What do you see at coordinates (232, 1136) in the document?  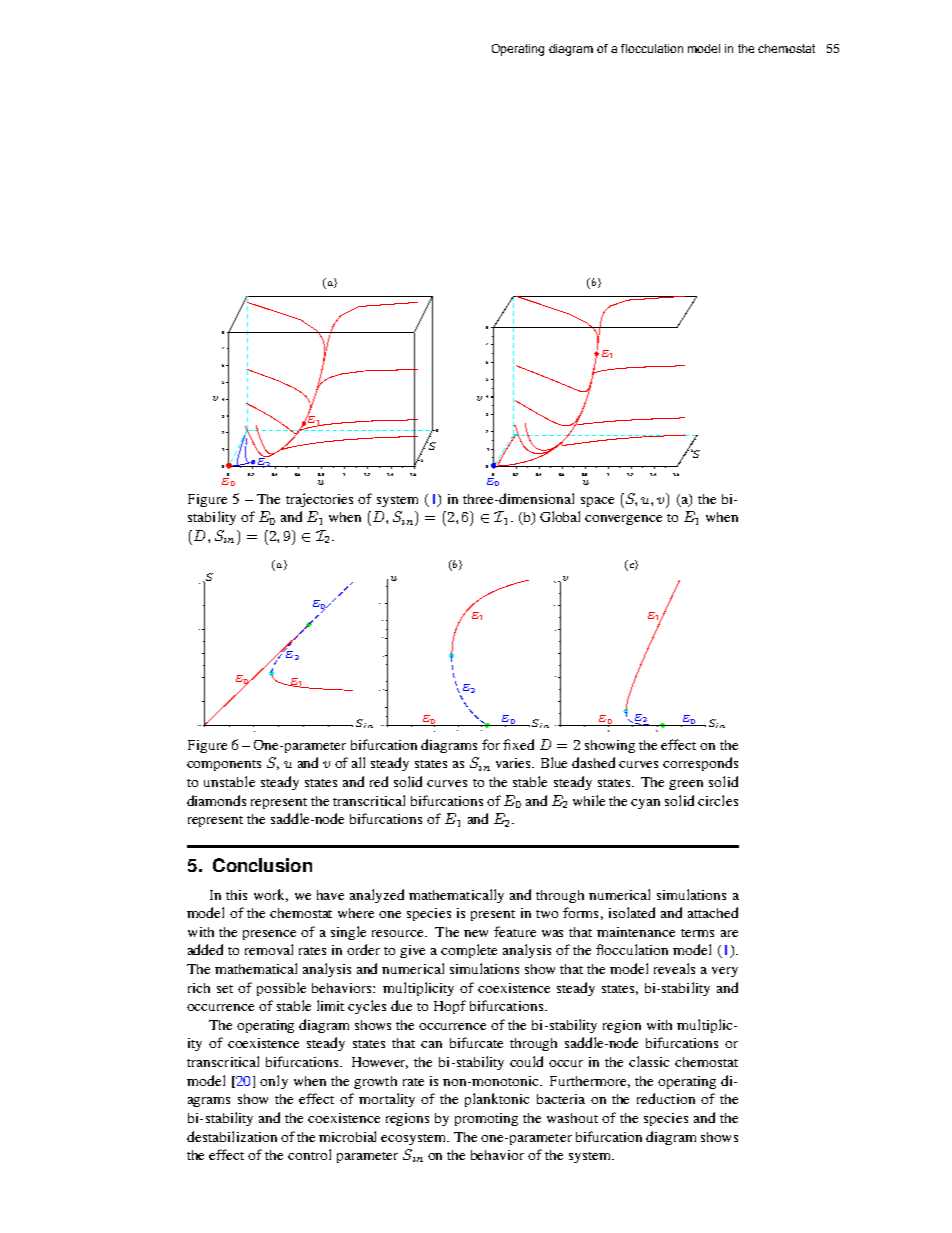 I see `destabilization` at bounding box center [232, 1136].
